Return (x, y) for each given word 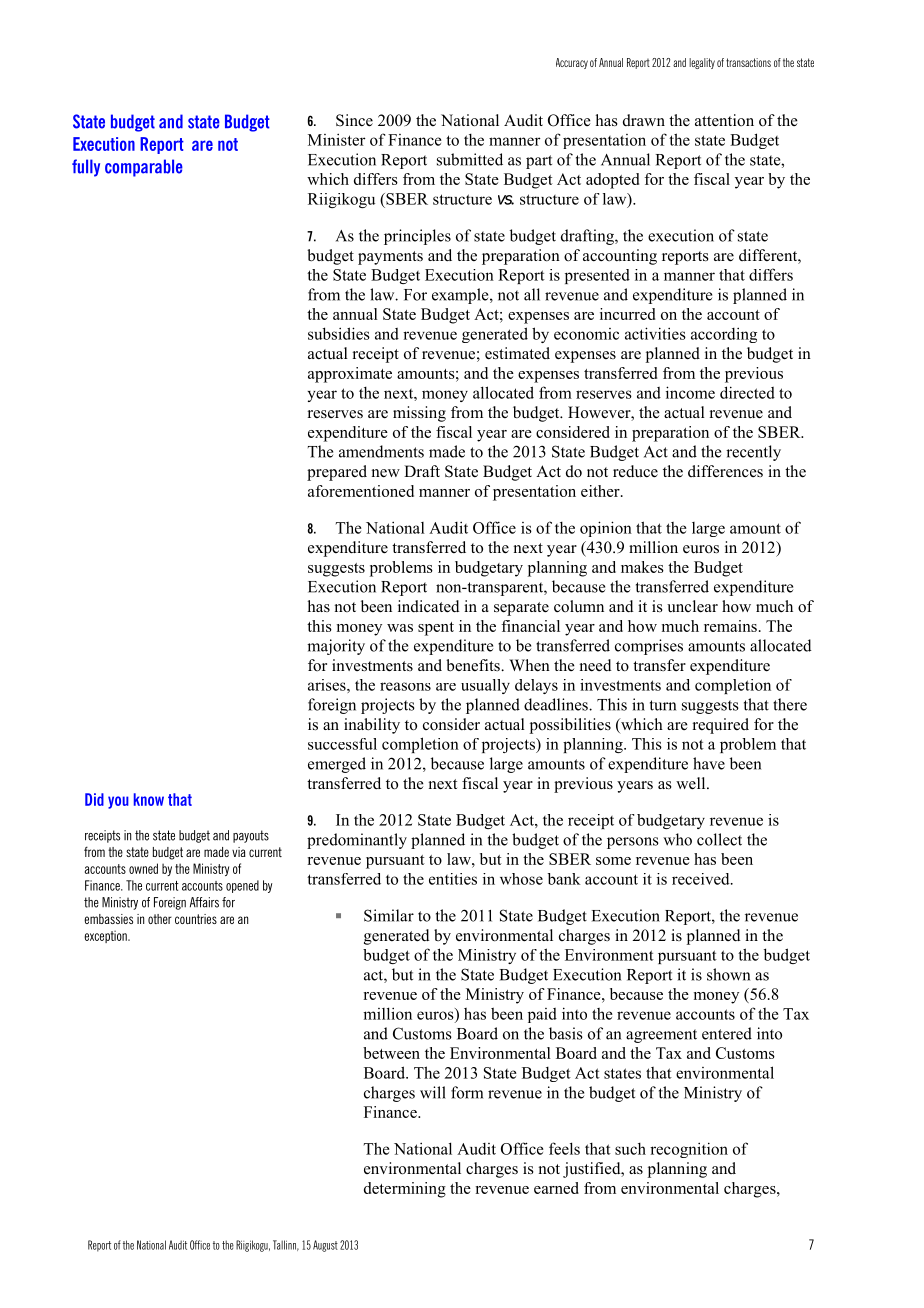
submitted (470, 159)
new (386, 473)
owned (143, 868)
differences (725, 471)
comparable (144, 168)
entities (453, 879)
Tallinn (286, 1245)
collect (719, 839)
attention (724, 120)
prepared (337, 473)
